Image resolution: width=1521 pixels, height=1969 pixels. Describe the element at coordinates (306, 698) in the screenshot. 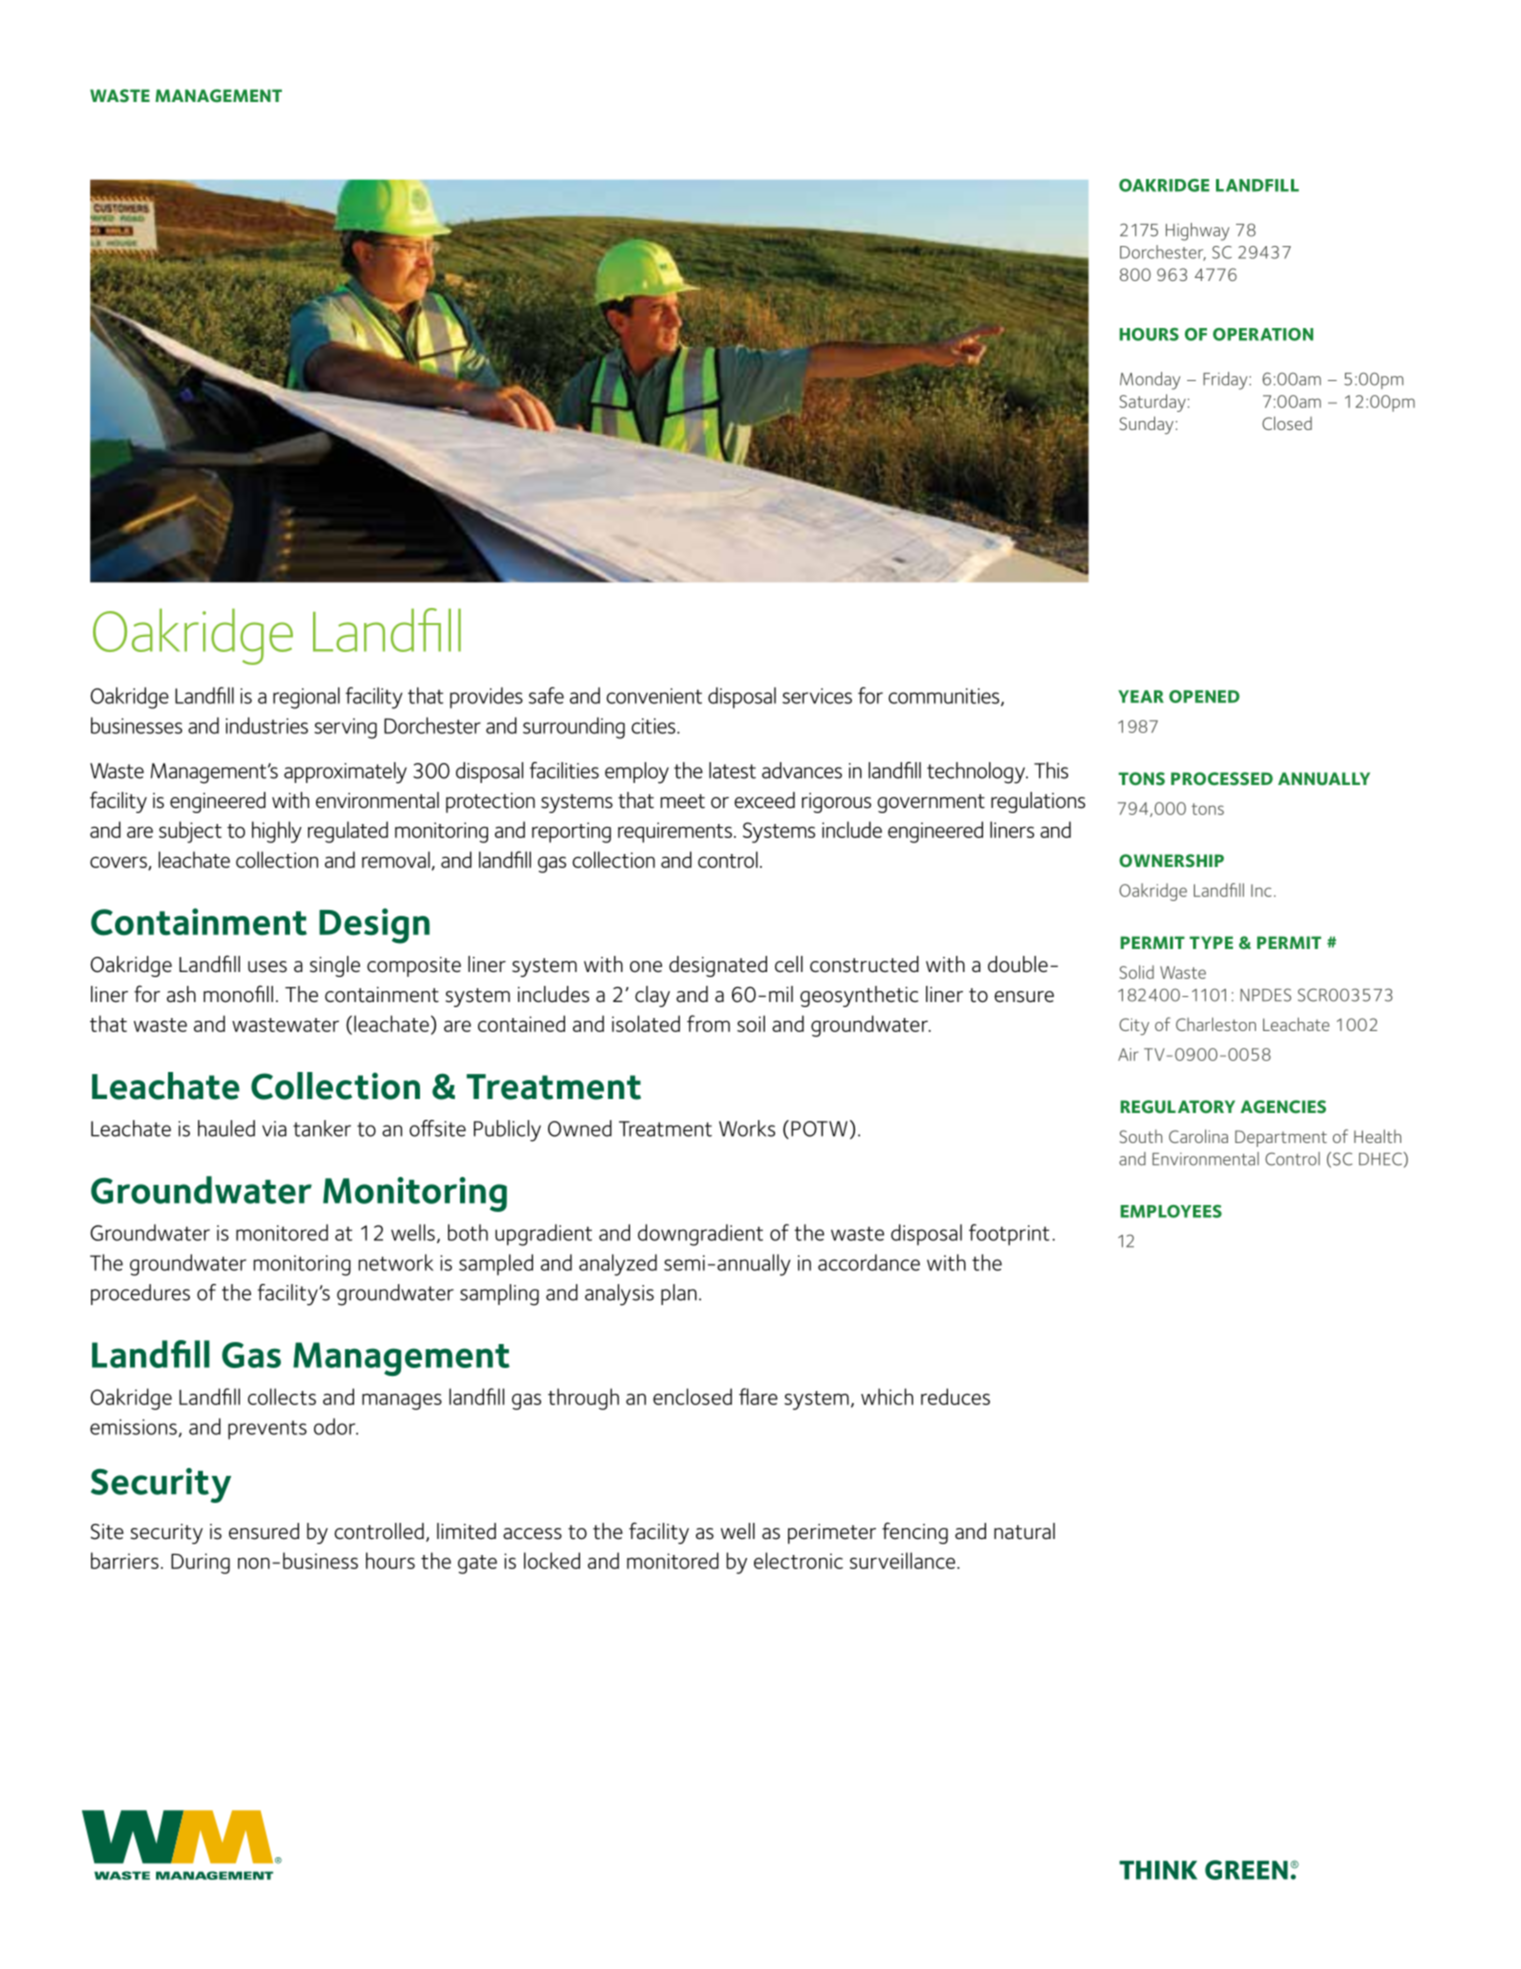

I see `regional` at that location.
